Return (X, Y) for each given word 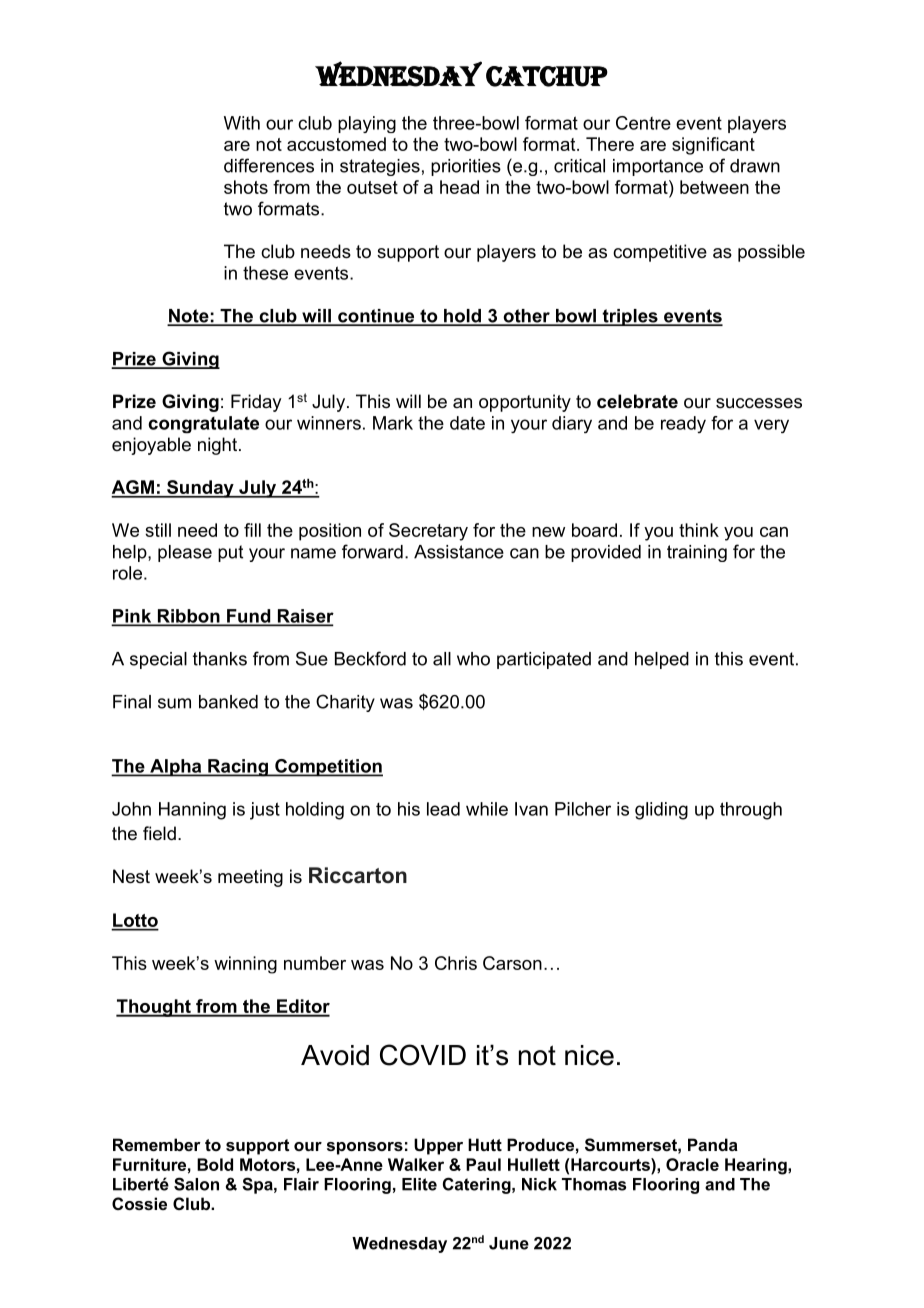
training (697, 553)
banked (228, 702)
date (467, 423)
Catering (478, 1185)
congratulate (203, 424)
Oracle (692, 1164)
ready (683, 424)
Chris (456, 963)
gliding (661, 811)
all (442, 659)
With (242, 123)
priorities (466, 167)
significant (713, 146)
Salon (196, 1184)
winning (245, 965)
